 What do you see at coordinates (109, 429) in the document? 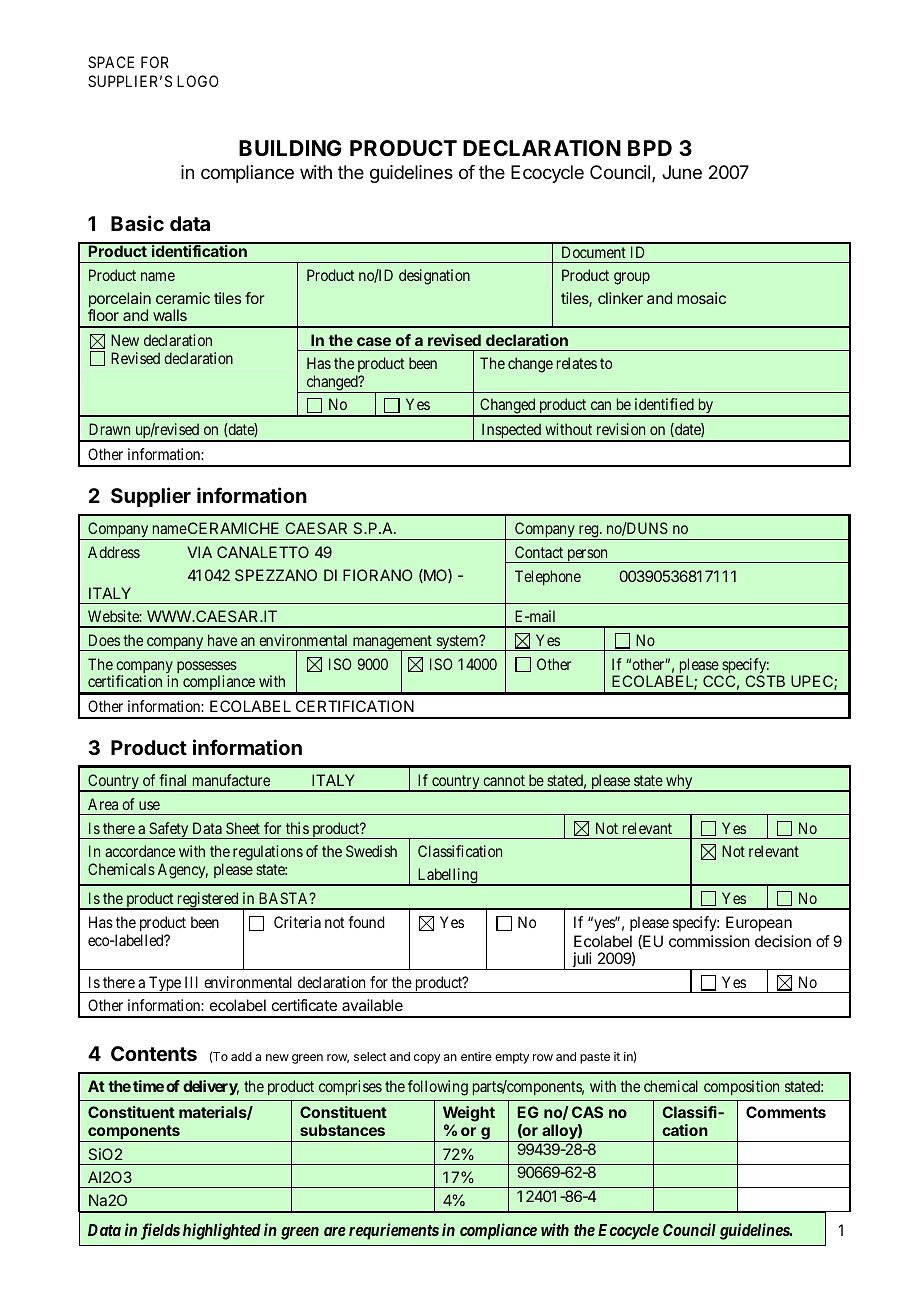
I see `Drawn` at bounding box center [109, 429].
